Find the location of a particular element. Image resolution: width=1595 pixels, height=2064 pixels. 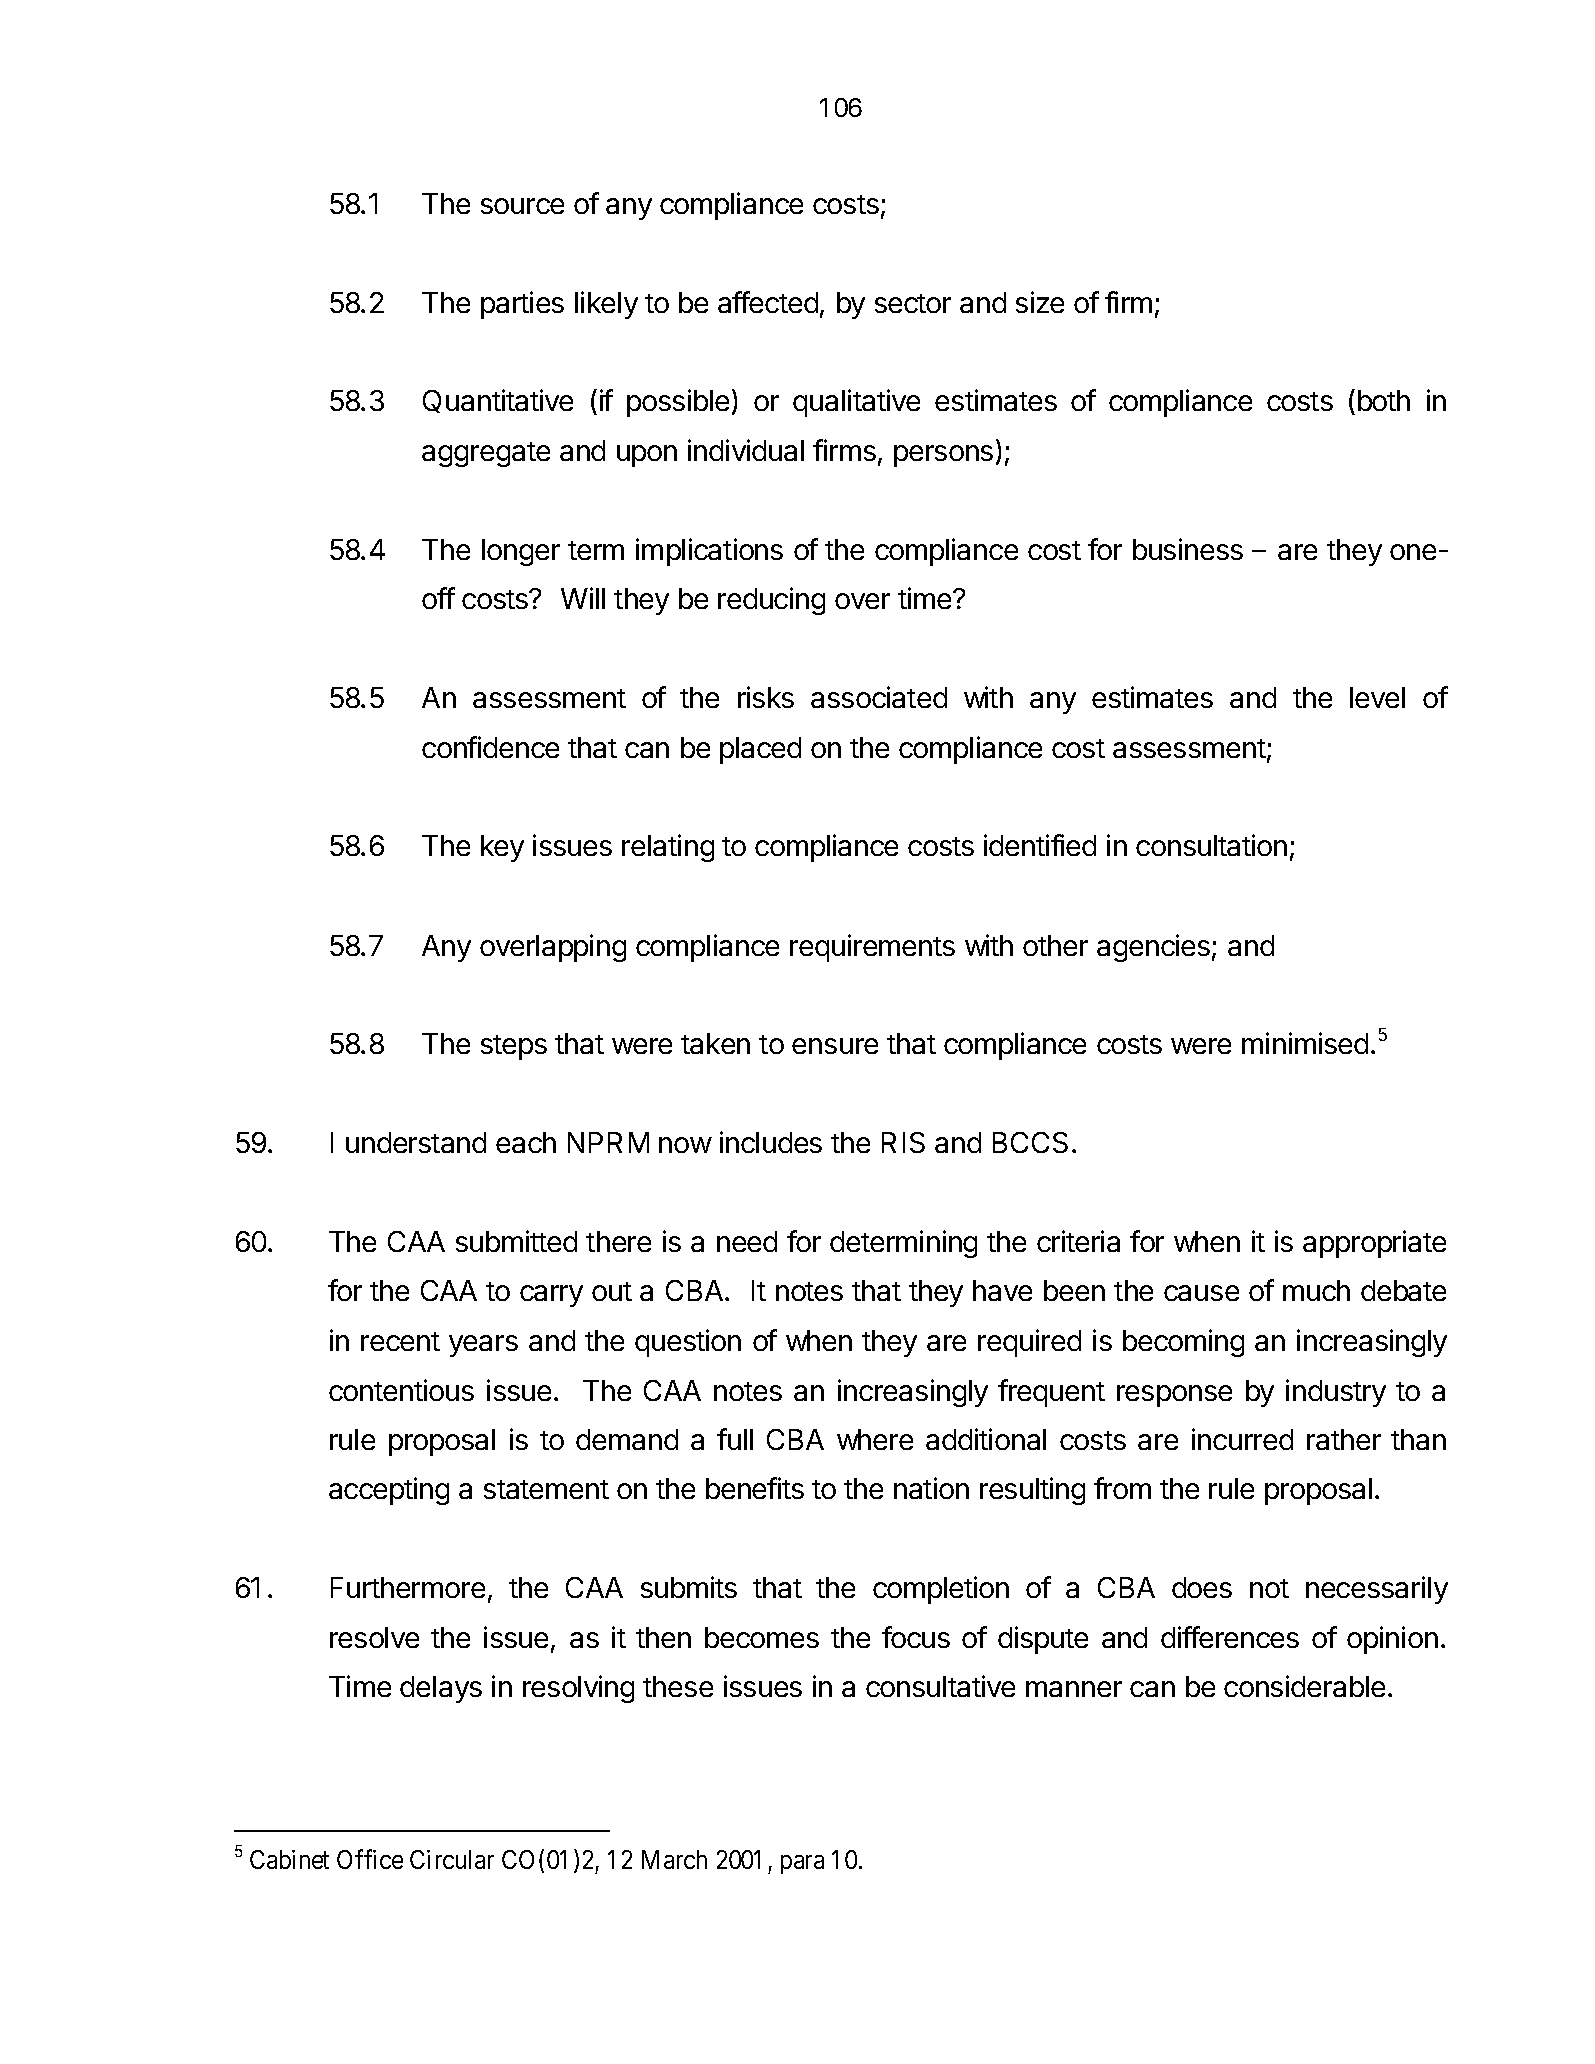

sector is located at coordinates (913, 303).
